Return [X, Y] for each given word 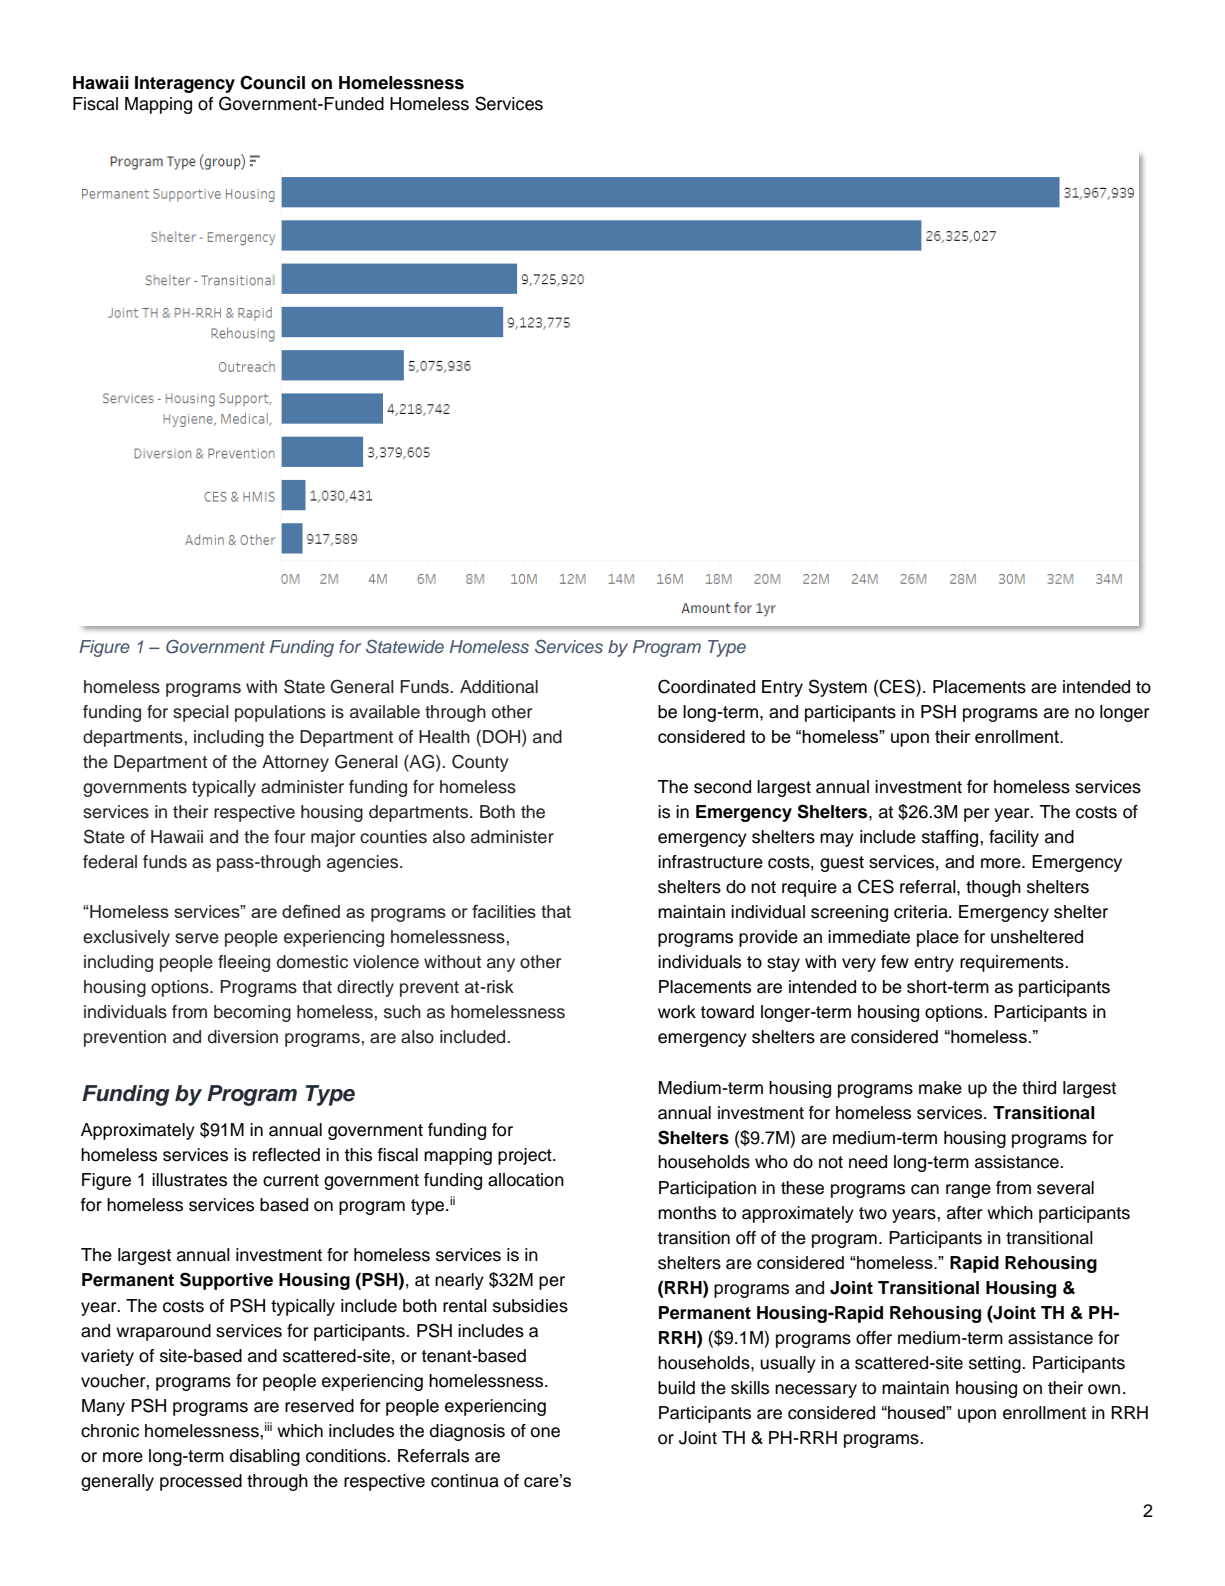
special [201, 713]
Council [272, 82]
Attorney [295, 763]
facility [1014, 838]
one [545, 1432]
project [526, 1156]
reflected [286, 1155]
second [722, 787]
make [940, 1088]
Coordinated [706, 686]
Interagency [185, 84]
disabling [265, 1457]
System [838, 688]
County [480, 763]
